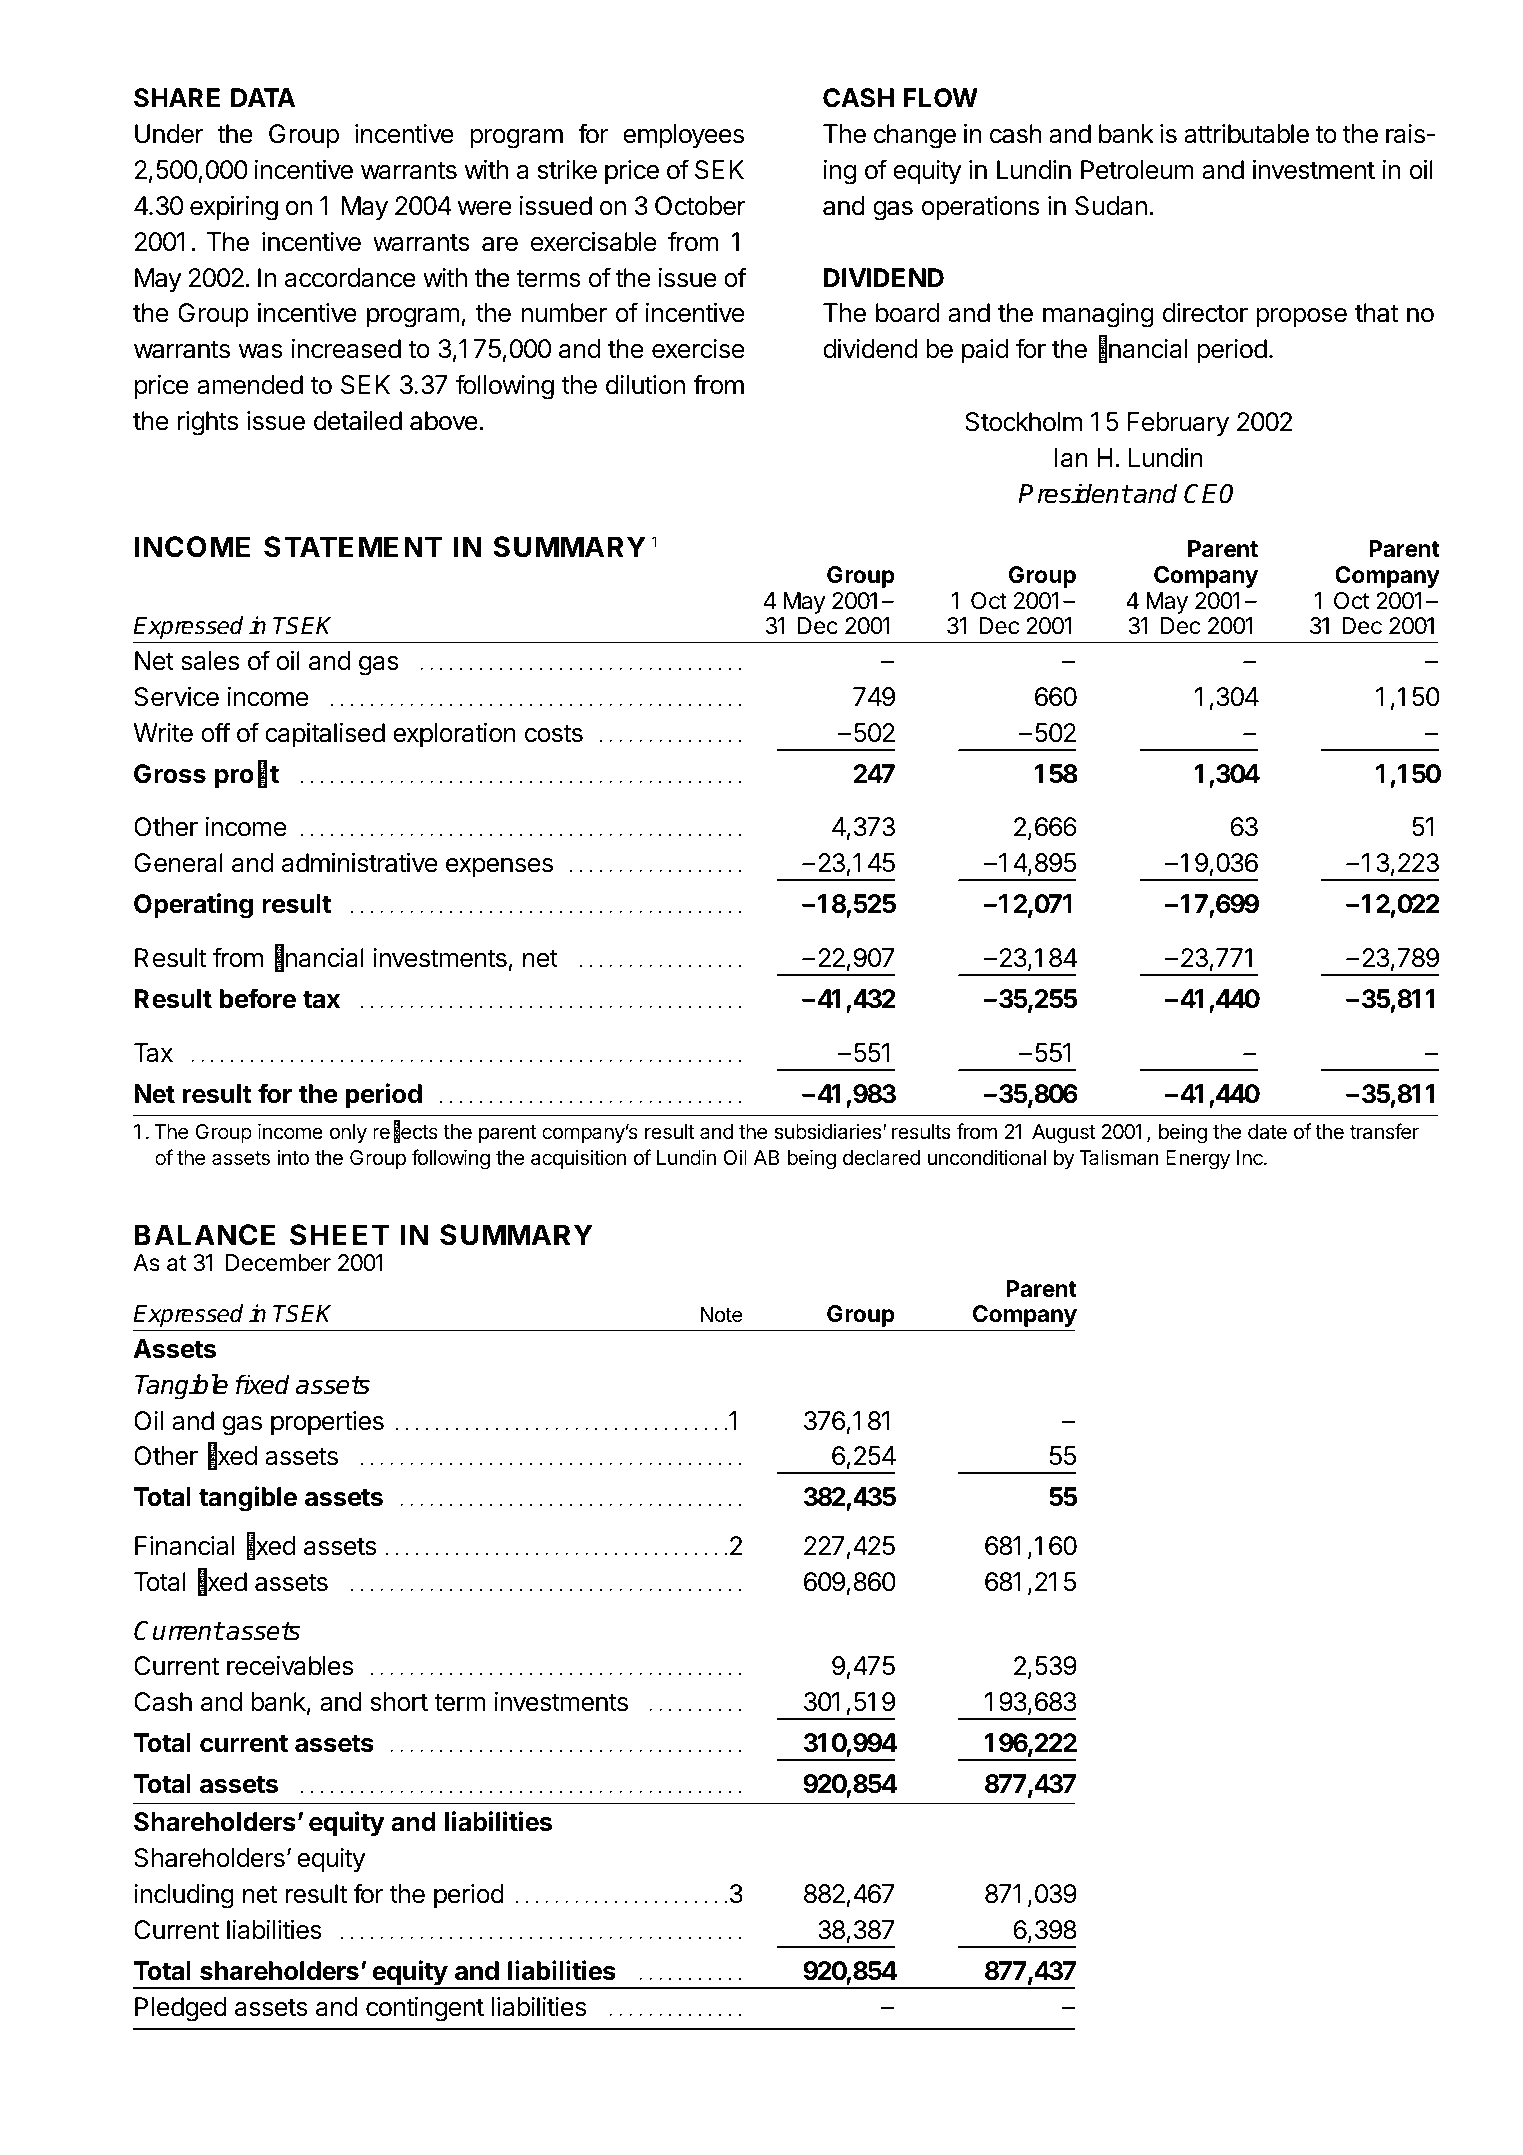 The width and height of the screenshot is (1523, 2155). What do you see at coordinates (499, 868) in the screenshot?
I see `expenses` at bounding box center [499, 868].
